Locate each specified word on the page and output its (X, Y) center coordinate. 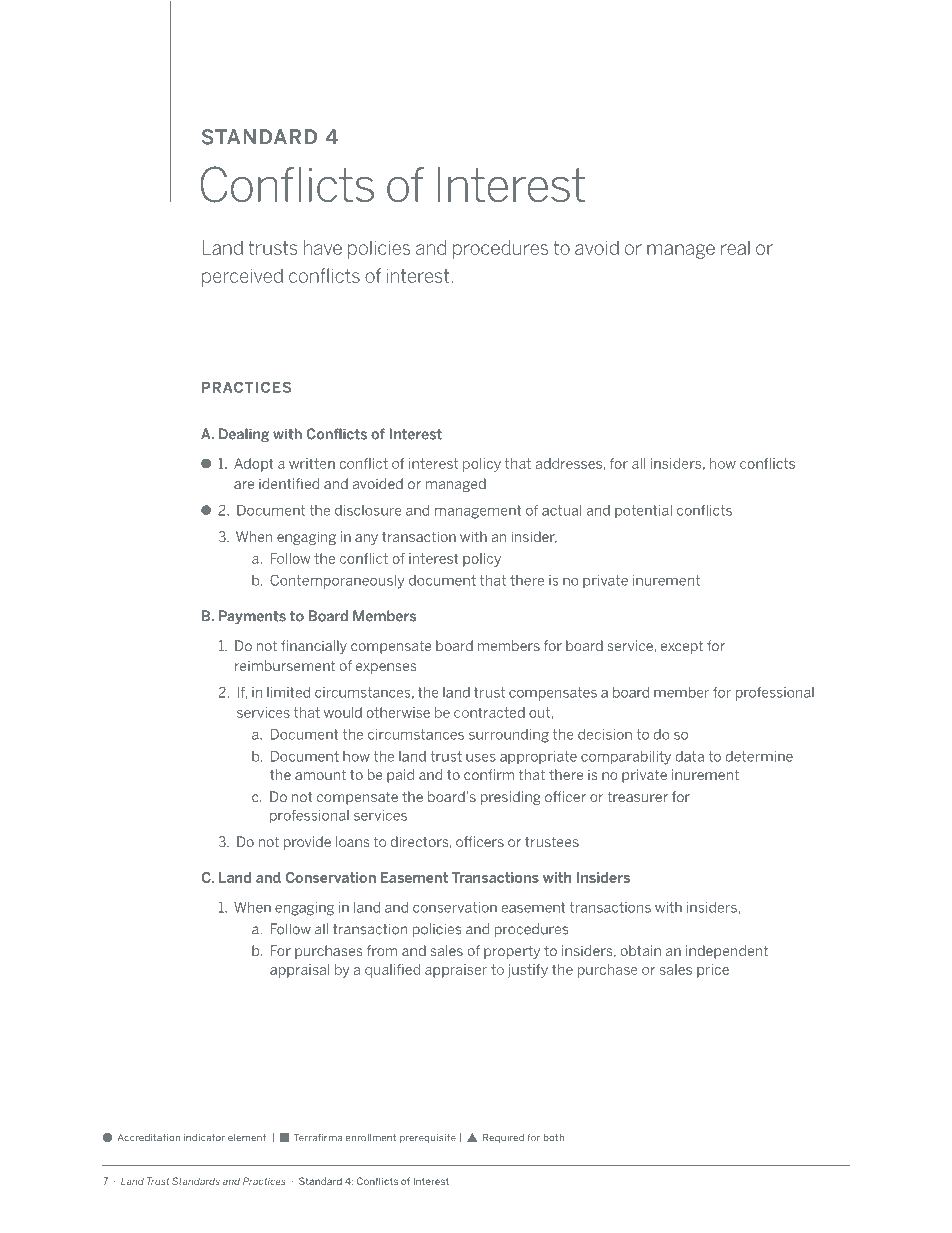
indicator (204, 1137)
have (323, 247)
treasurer (637, 796)
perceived (242, 277)
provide (307, 843)
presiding (511, 798)
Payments (252, 617)
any (366, 539)
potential (643, 511)
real (735, 247)
